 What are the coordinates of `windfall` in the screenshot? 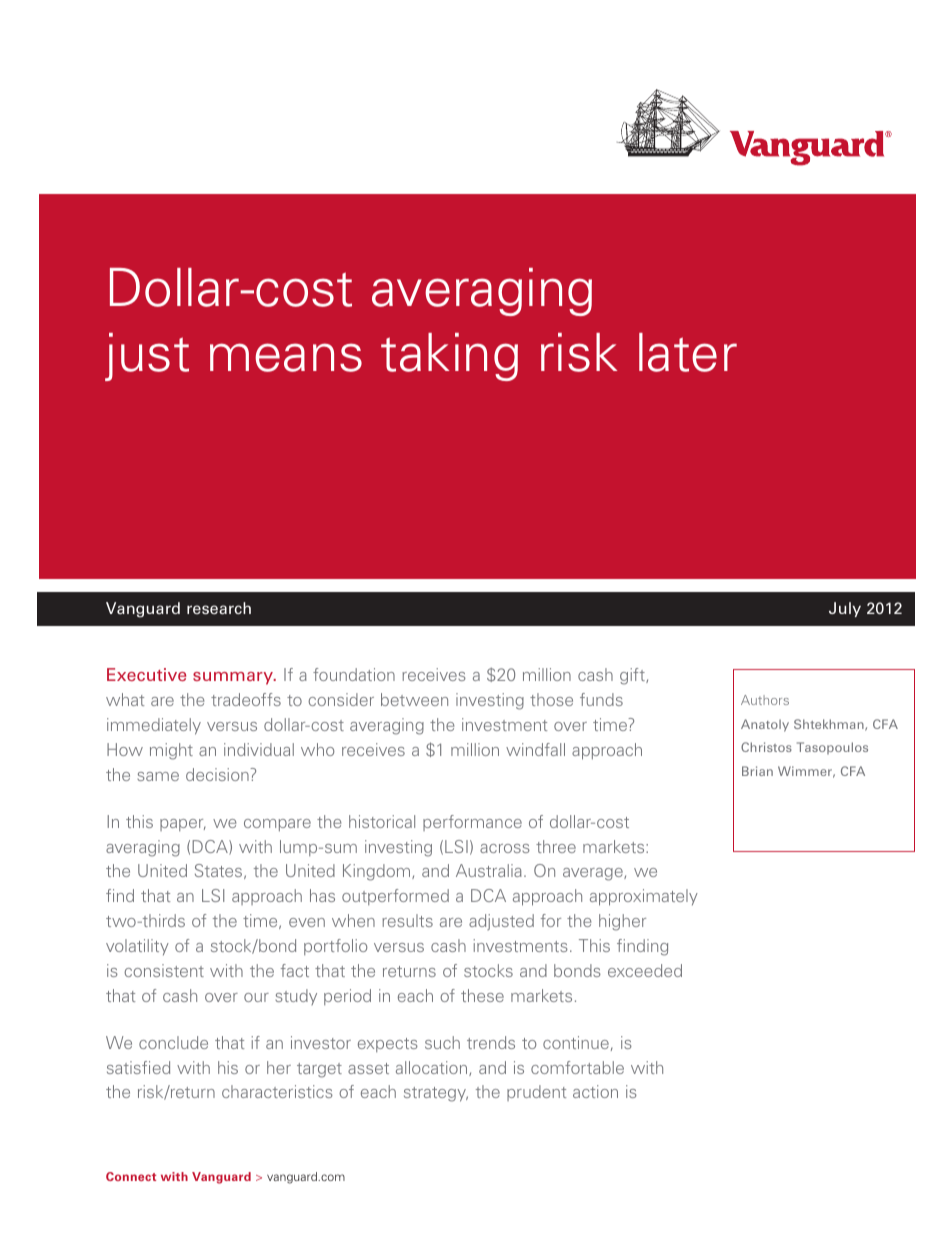 It's located at (535, 749).
